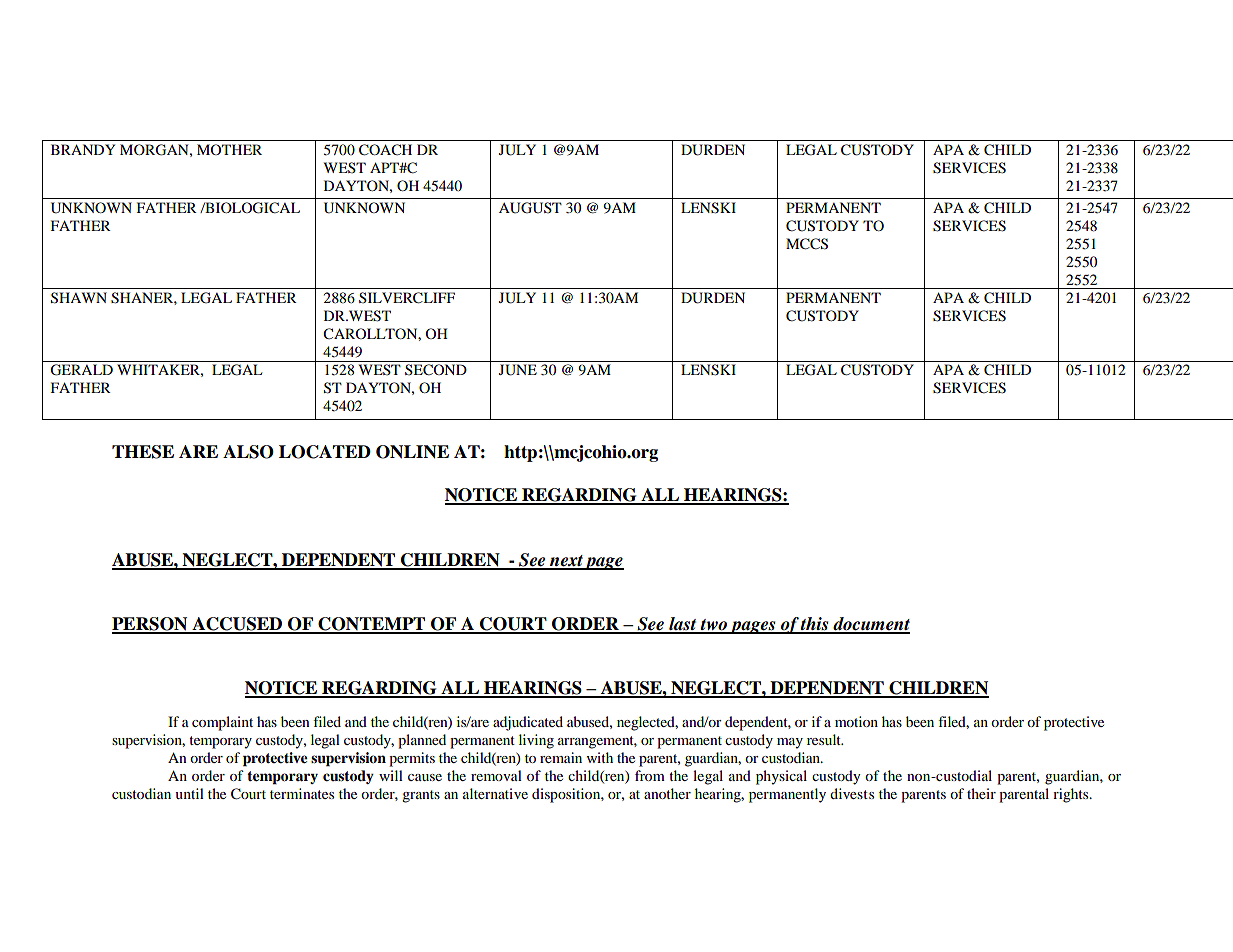 Image resolution: width=1233 pixels, height=952 pixels. Describe the element at coordinates (870, 625) in the screenshot. I see `document` at that location.
